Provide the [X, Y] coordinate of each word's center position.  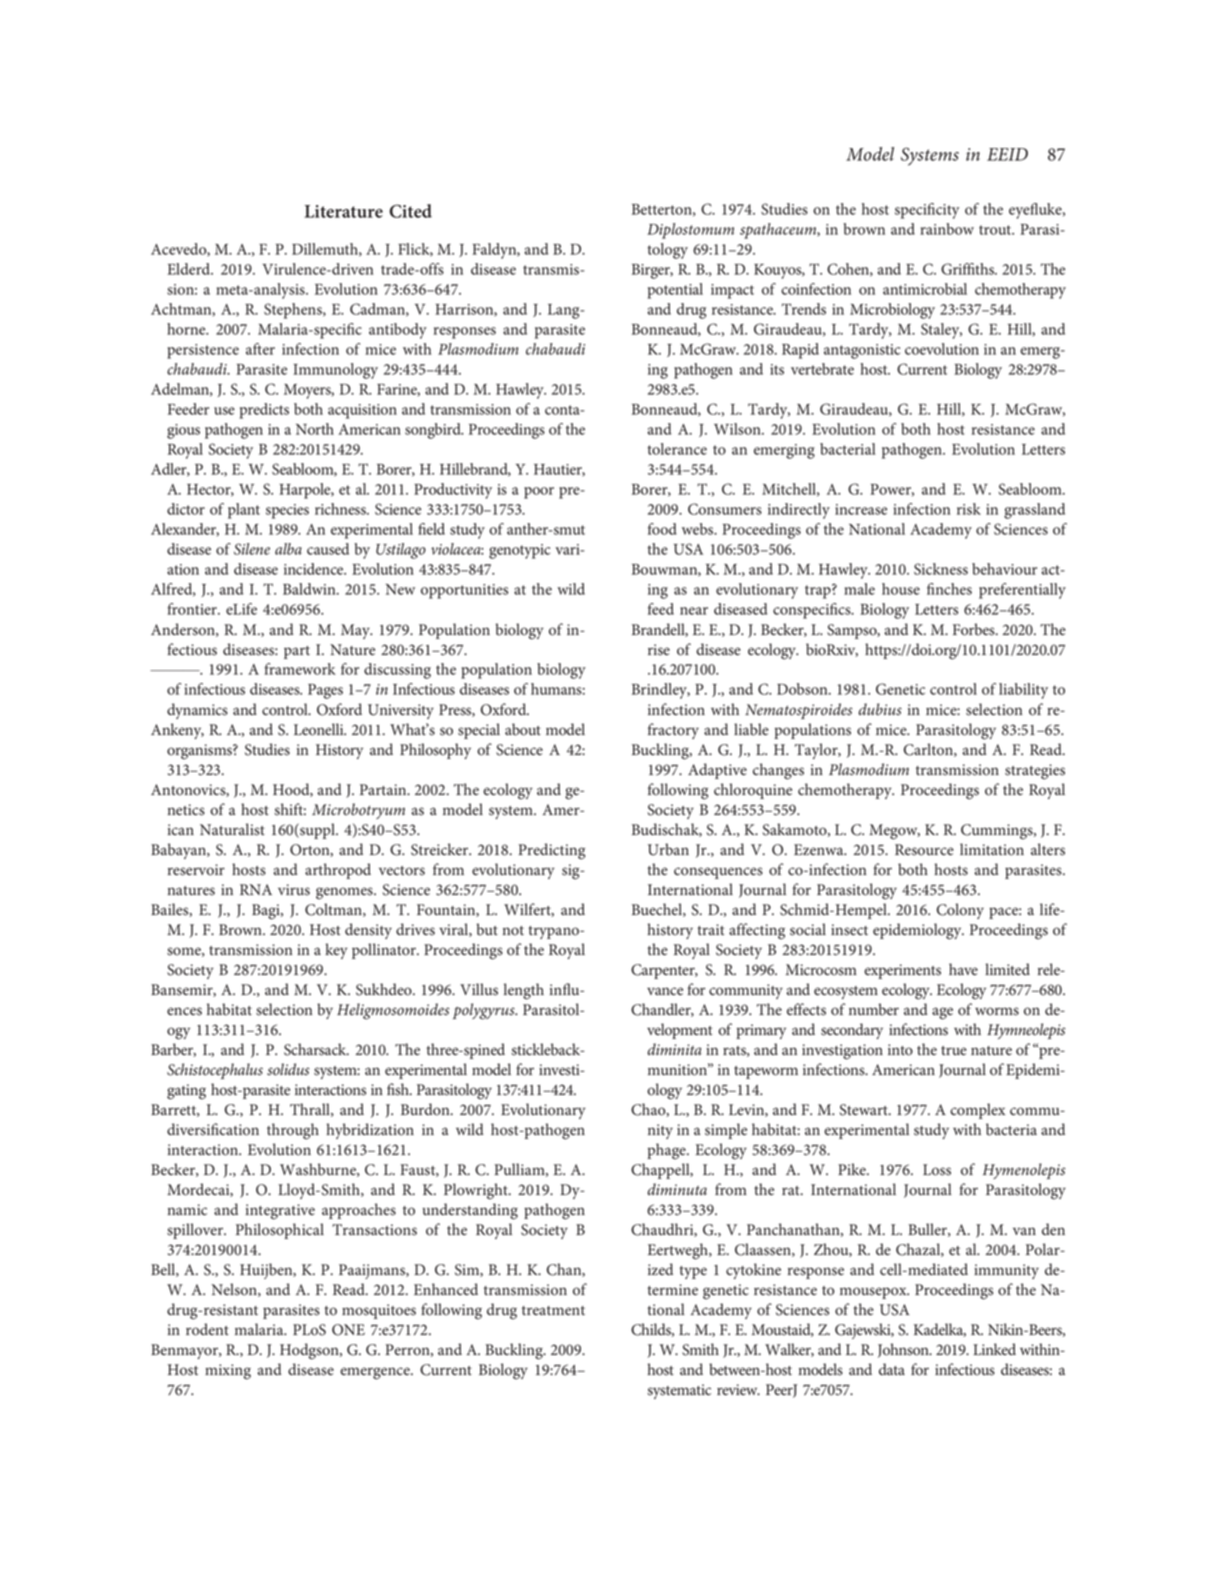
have [963, 969]
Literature [343, 211]
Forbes [975, 629]
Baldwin [310, 589]
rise [659, 650]
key [336, 951]
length [524, 991]
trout [996, 230]
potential [675, 291]
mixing [228, 1372]
